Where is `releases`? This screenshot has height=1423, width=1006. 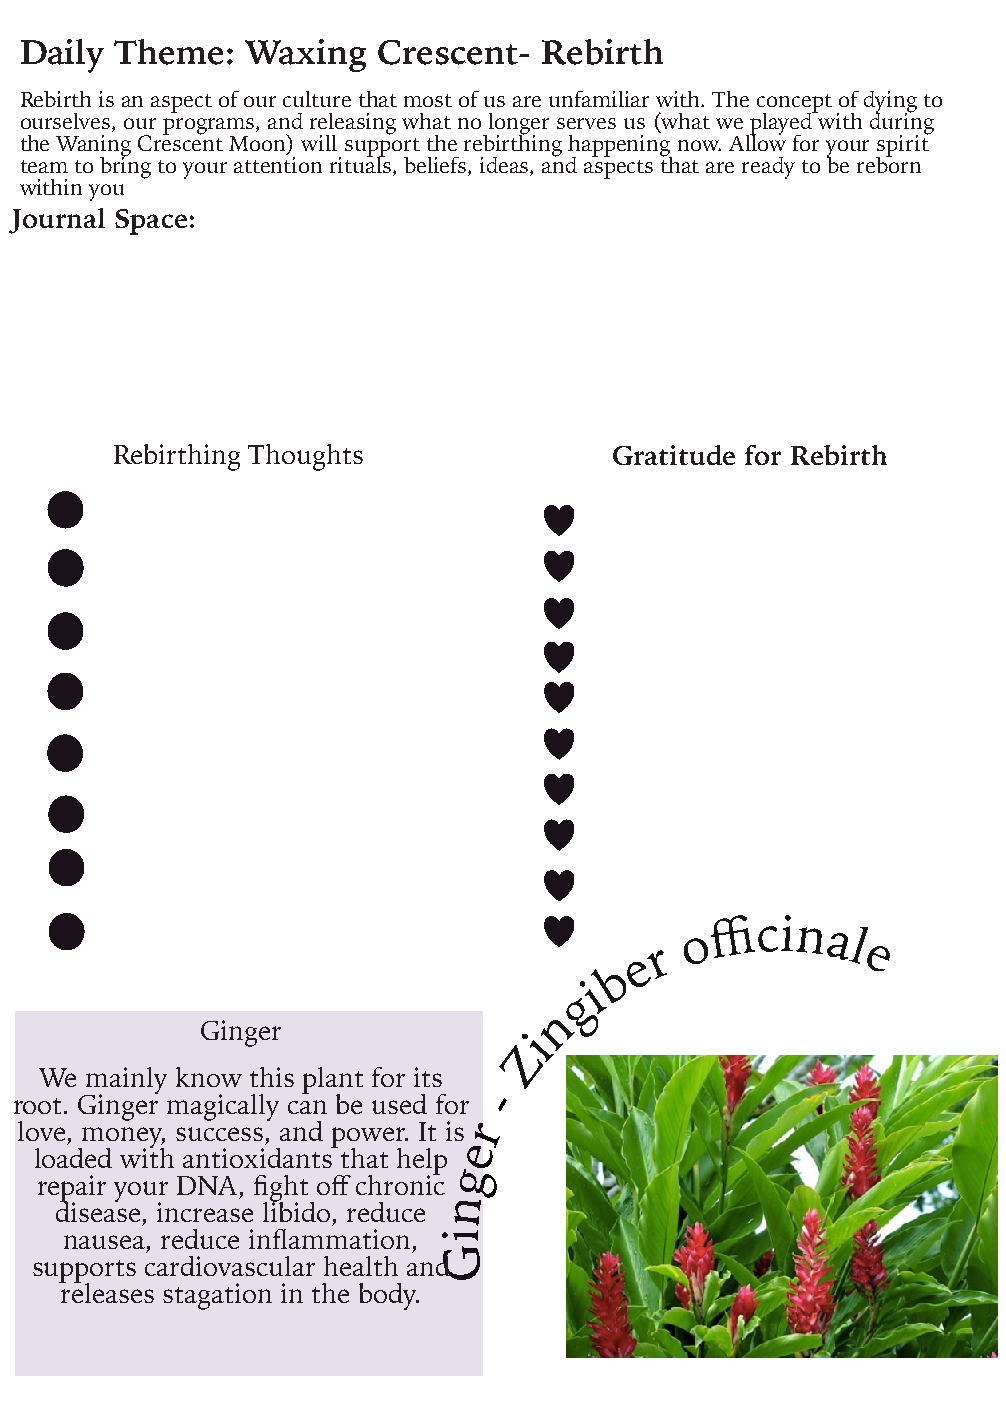 releases is located at coordinates (106, 1291).
